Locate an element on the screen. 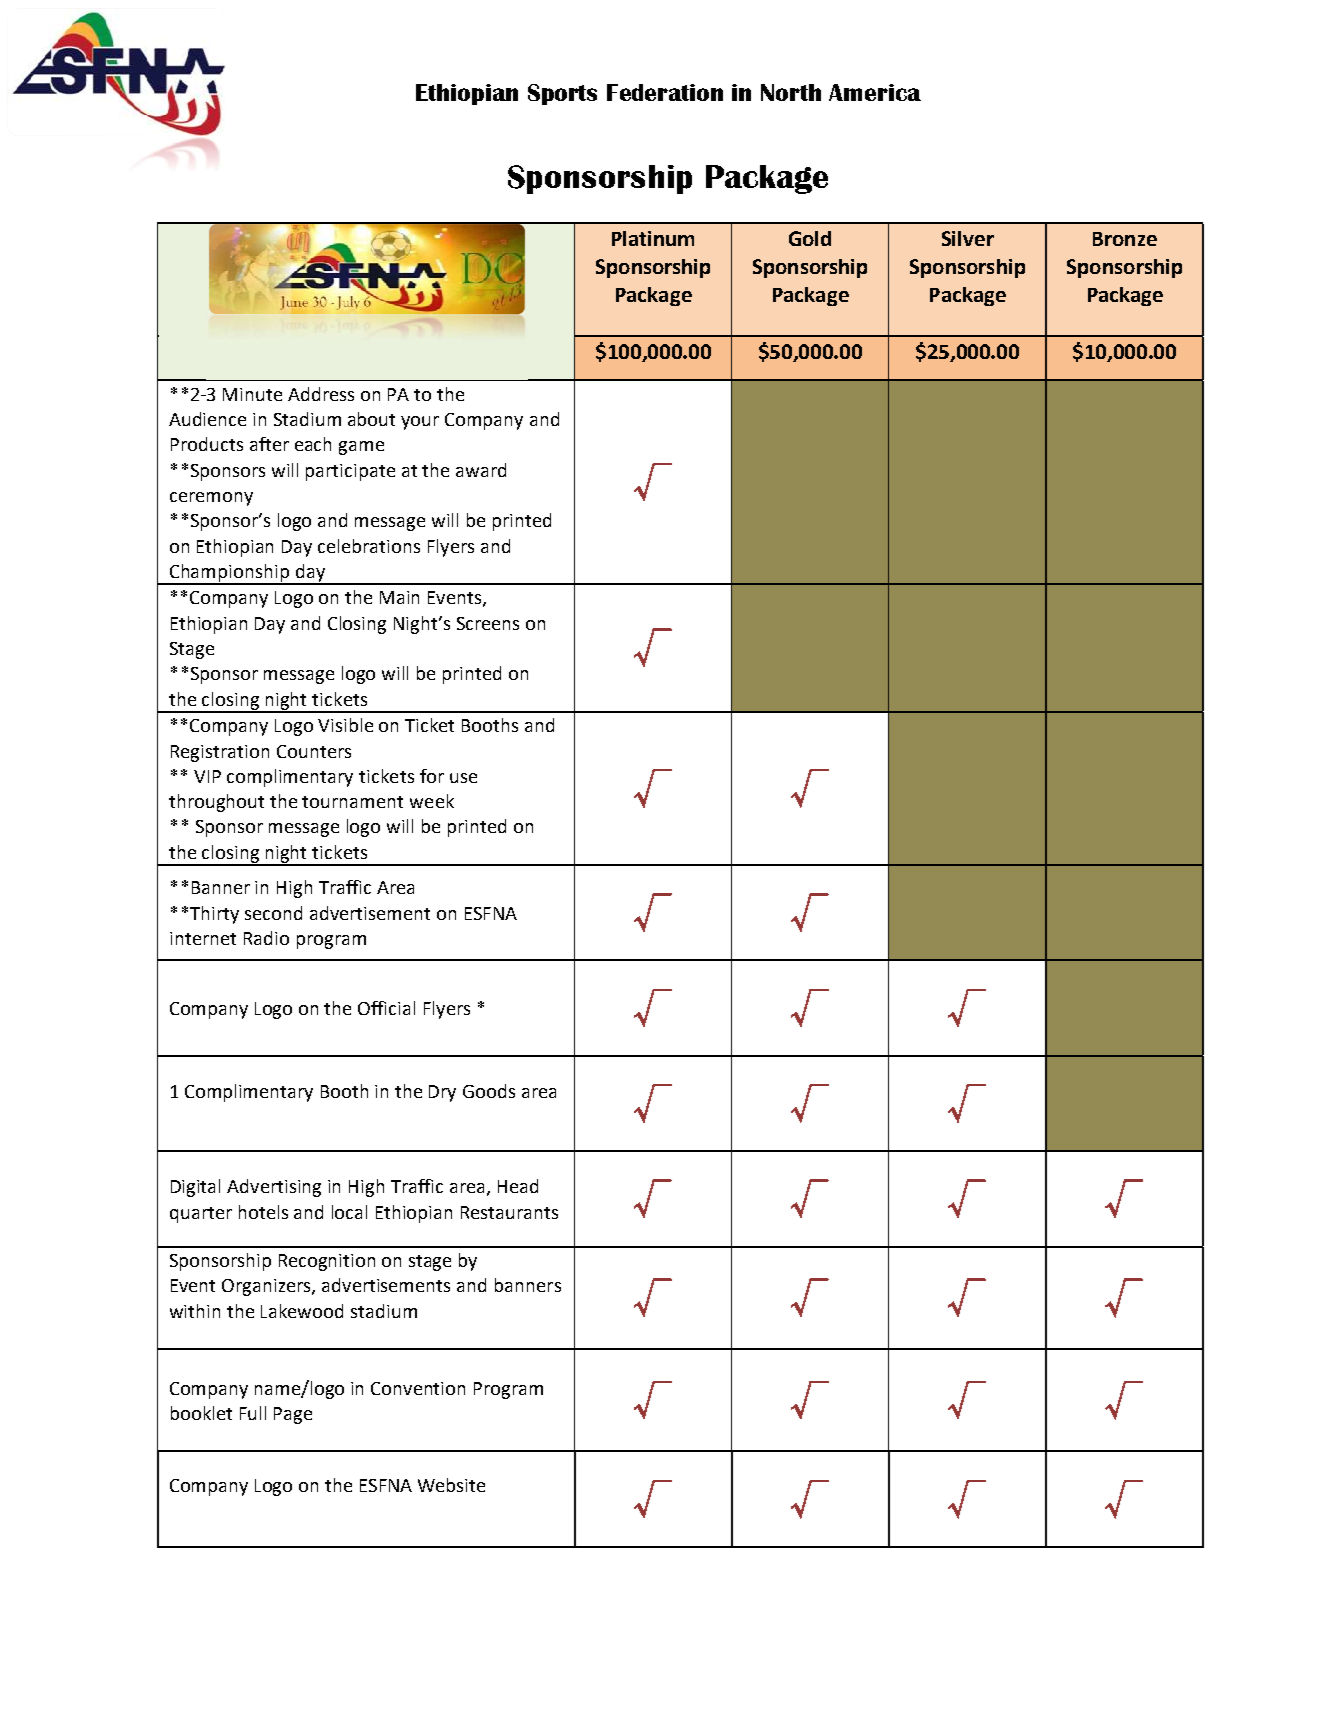  Page is located at coordinates (293, 1415).
